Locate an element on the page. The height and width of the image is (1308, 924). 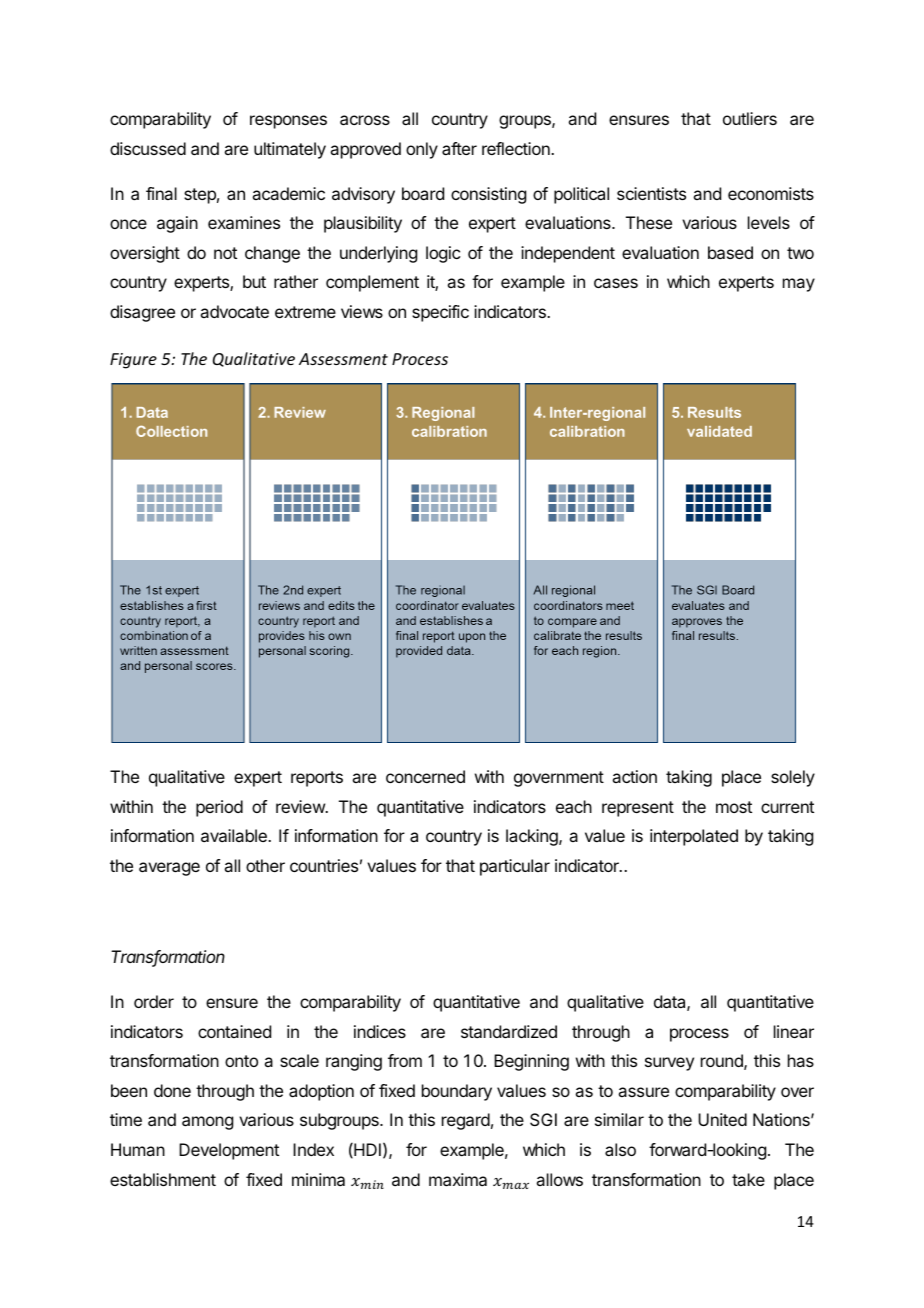
regard is located at coordinates (466, 1121).
